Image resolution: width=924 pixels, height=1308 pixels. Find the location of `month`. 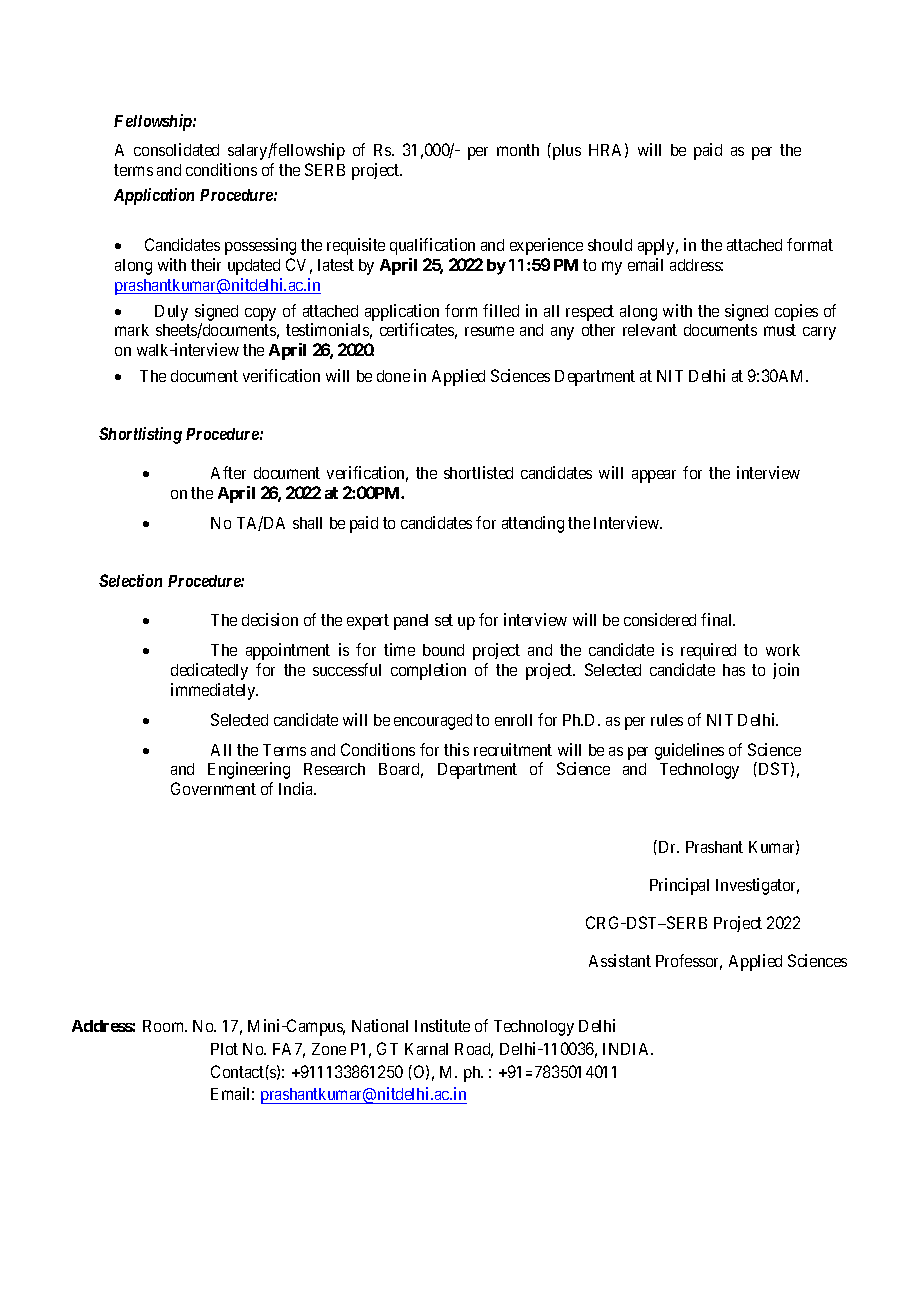

month is located at coordinates (518, 150).
